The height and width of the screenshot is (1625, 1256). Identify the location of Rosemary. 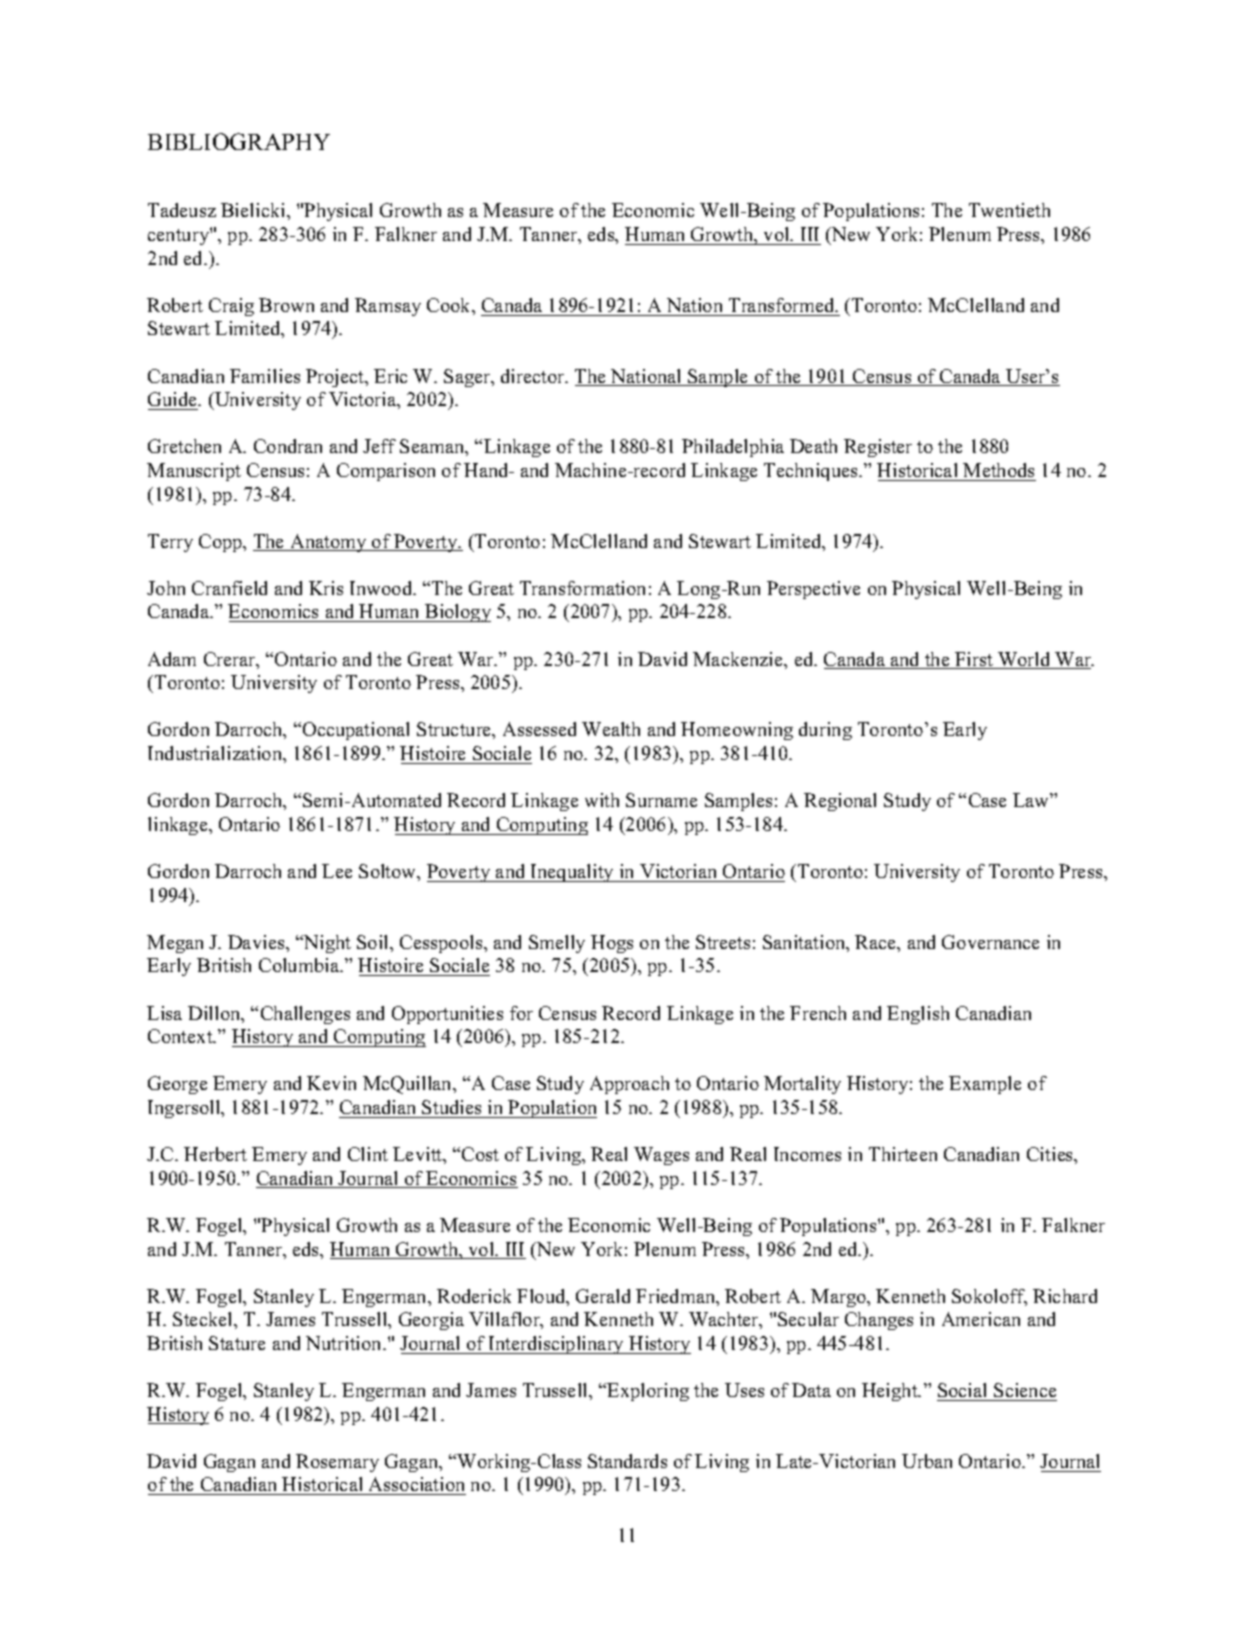
(337, 1463).
